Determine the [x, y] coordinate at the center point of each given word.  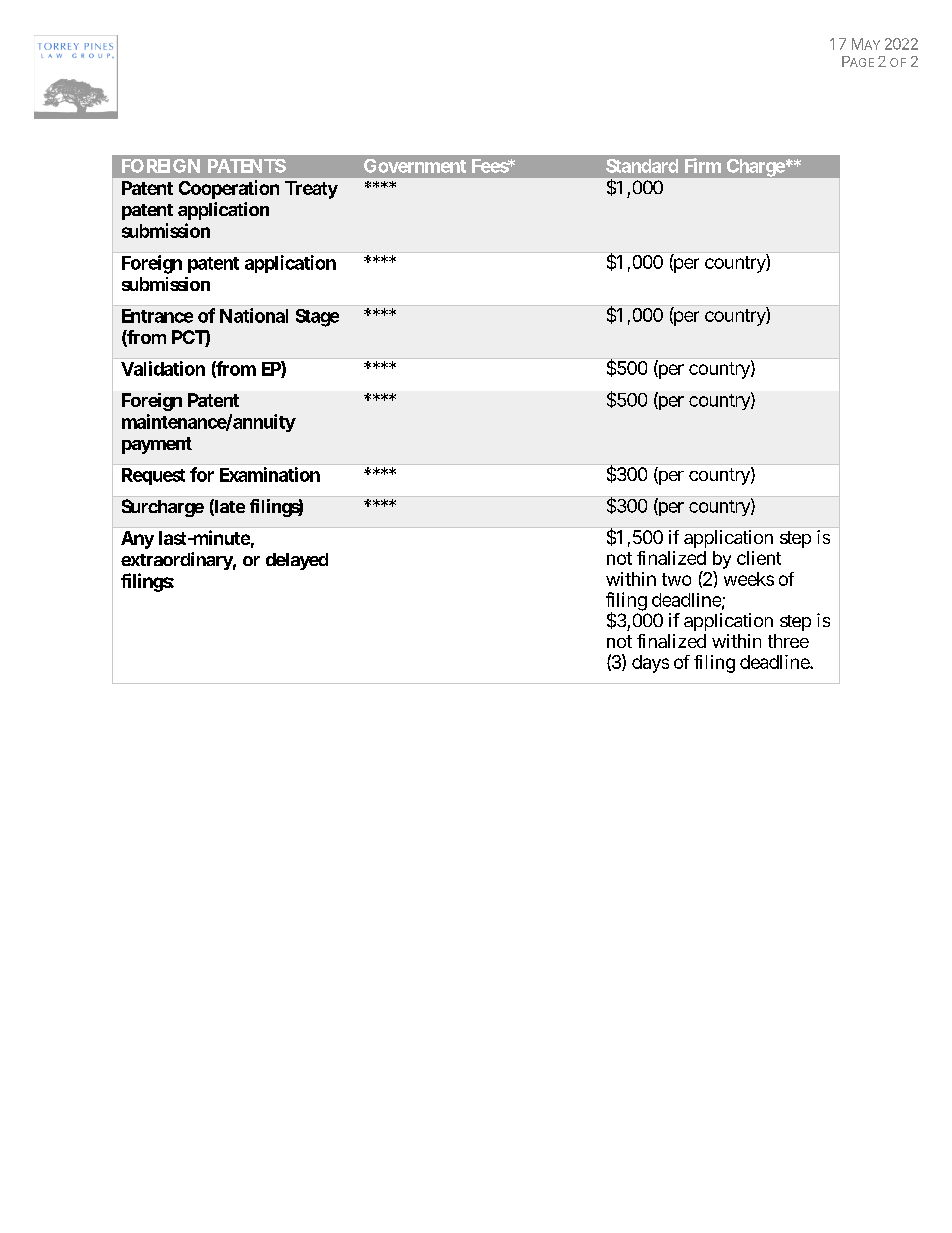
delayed [297, 561]
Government [415, 166]
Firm [703, 165]
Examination [270, 474]
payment [157, 445]
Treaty [311, 190]
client [759, 558]
